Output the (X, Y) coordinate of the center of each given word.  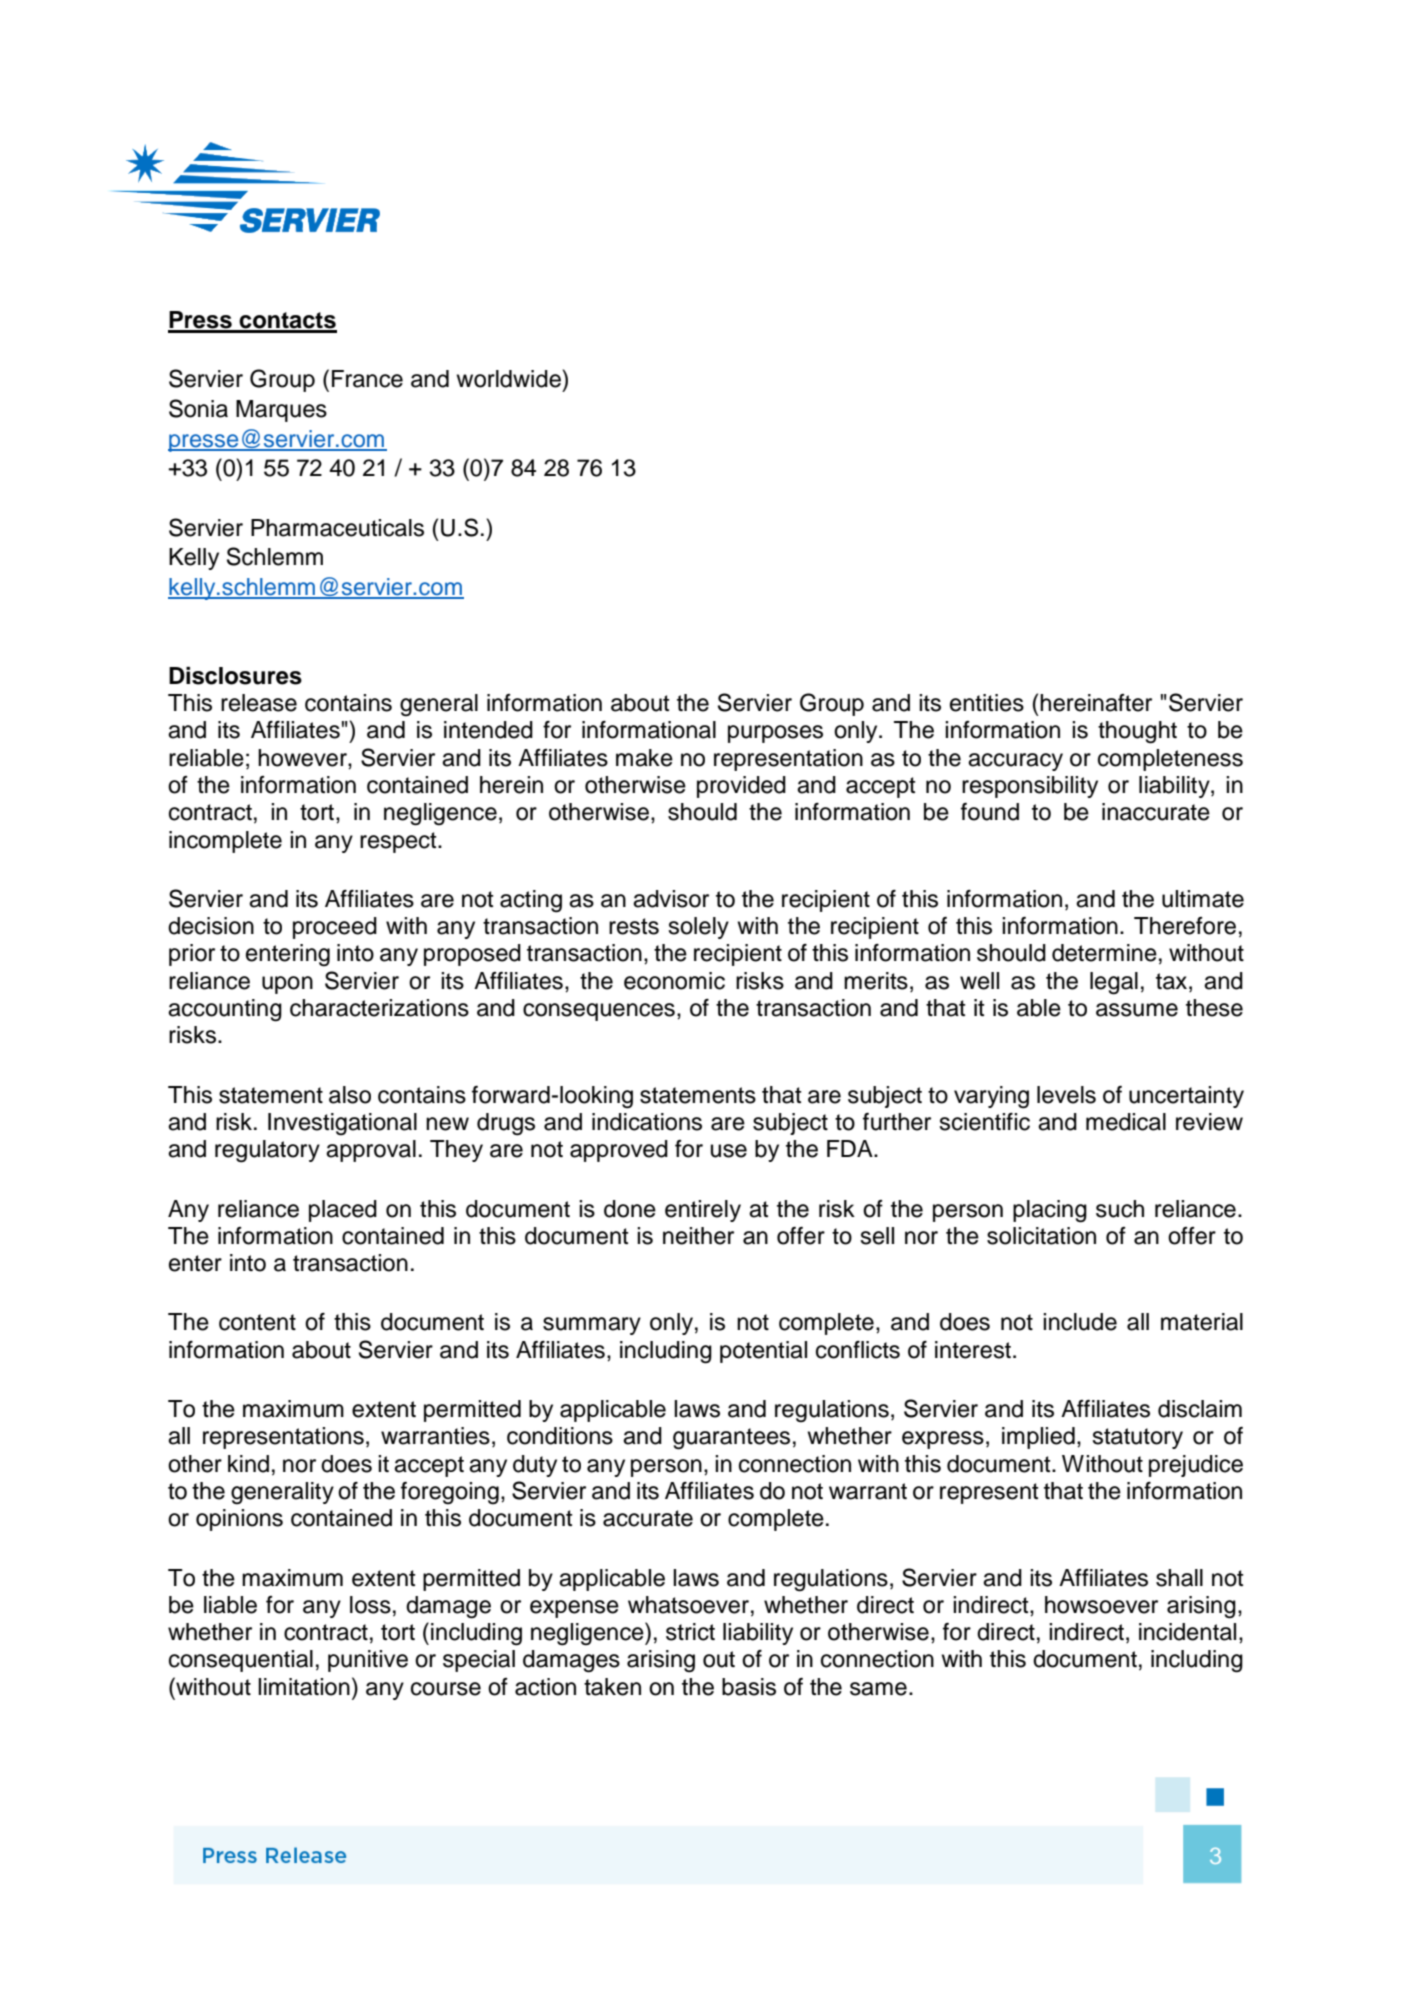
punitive (368, 1661)
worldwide (509, 379)
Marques (281, 411)
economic (674, 981)
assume (1137, 1010)
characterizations (379, 1008)
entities (987, 703)
